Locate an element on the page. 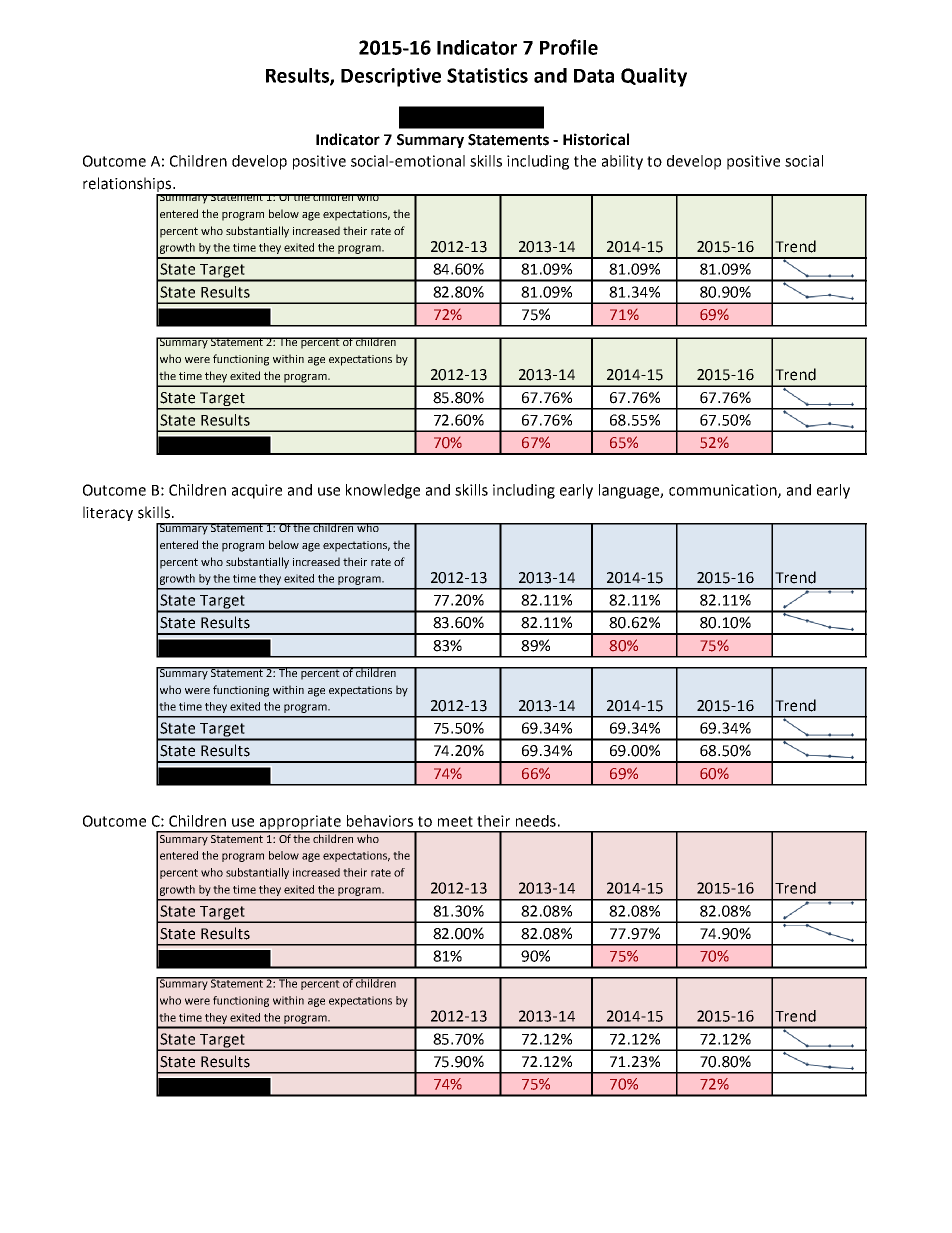 The width and height of the image is (952, 1233). Descriptive is located at coordinates (391, 77).
